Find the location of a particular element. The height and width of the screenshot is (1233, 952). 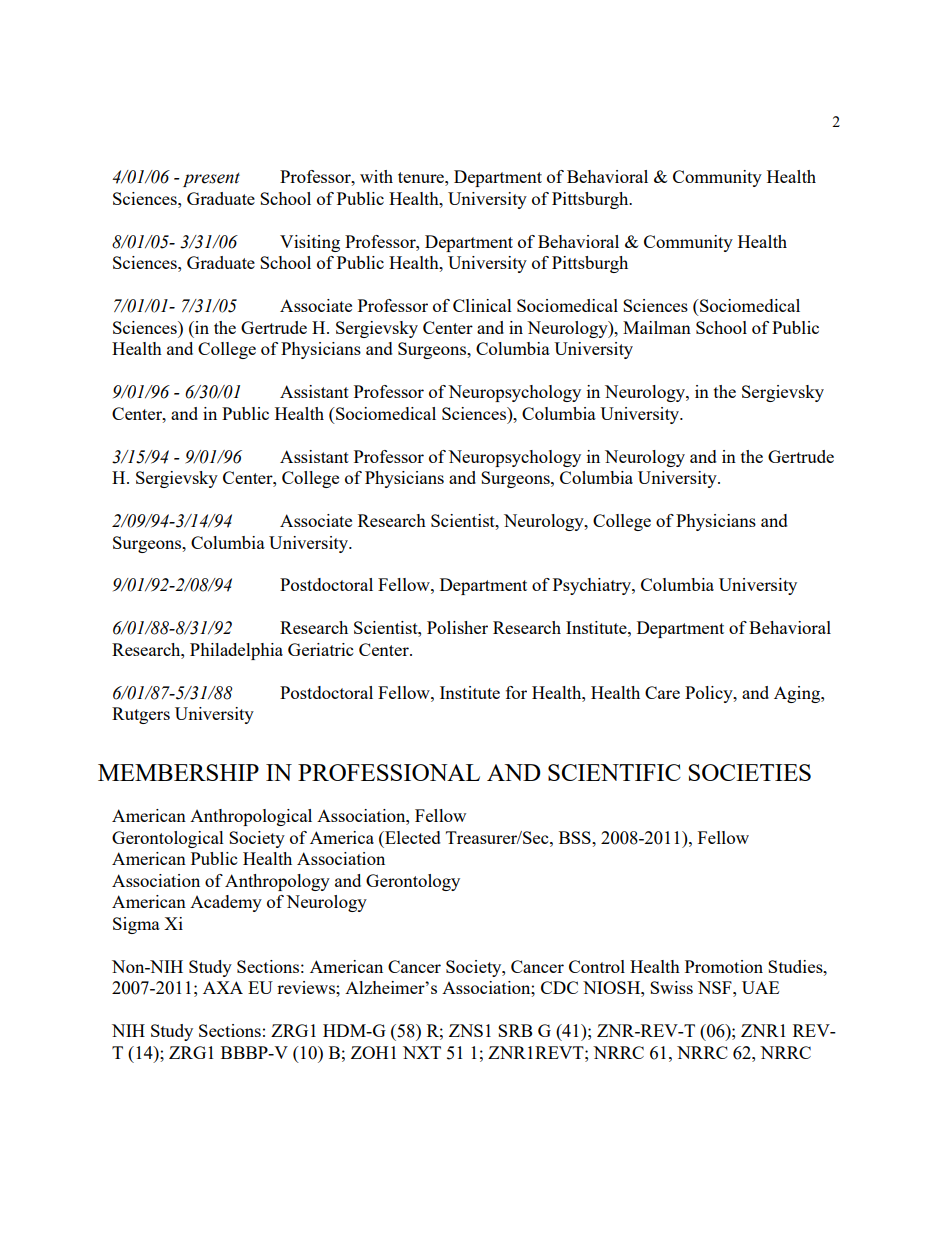

Mailman is located at coordinates (657, 327).
